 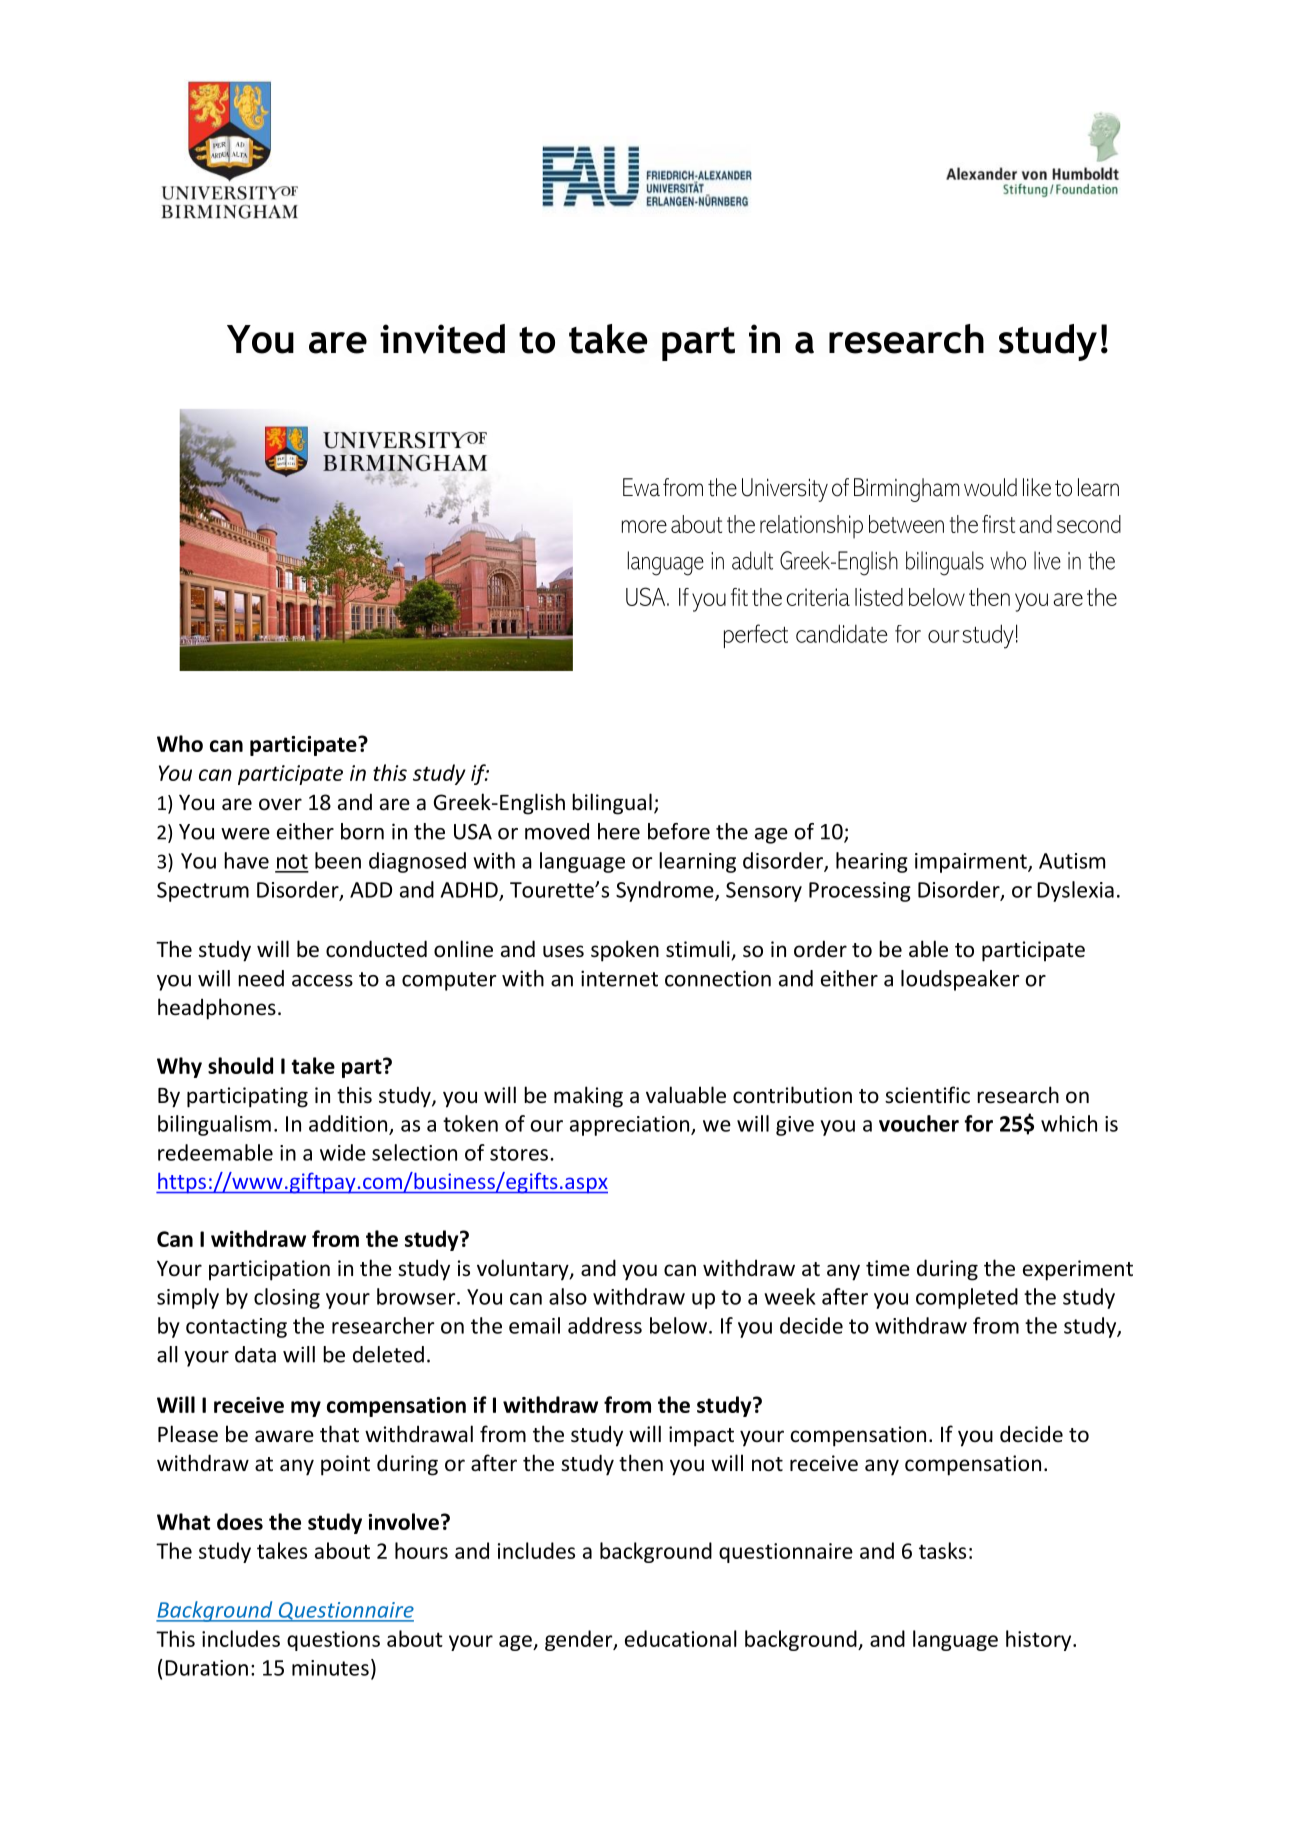 What do you see at coordinates (842, 633) in the image?
I see `candidate` at bounding box center [842, 633].
